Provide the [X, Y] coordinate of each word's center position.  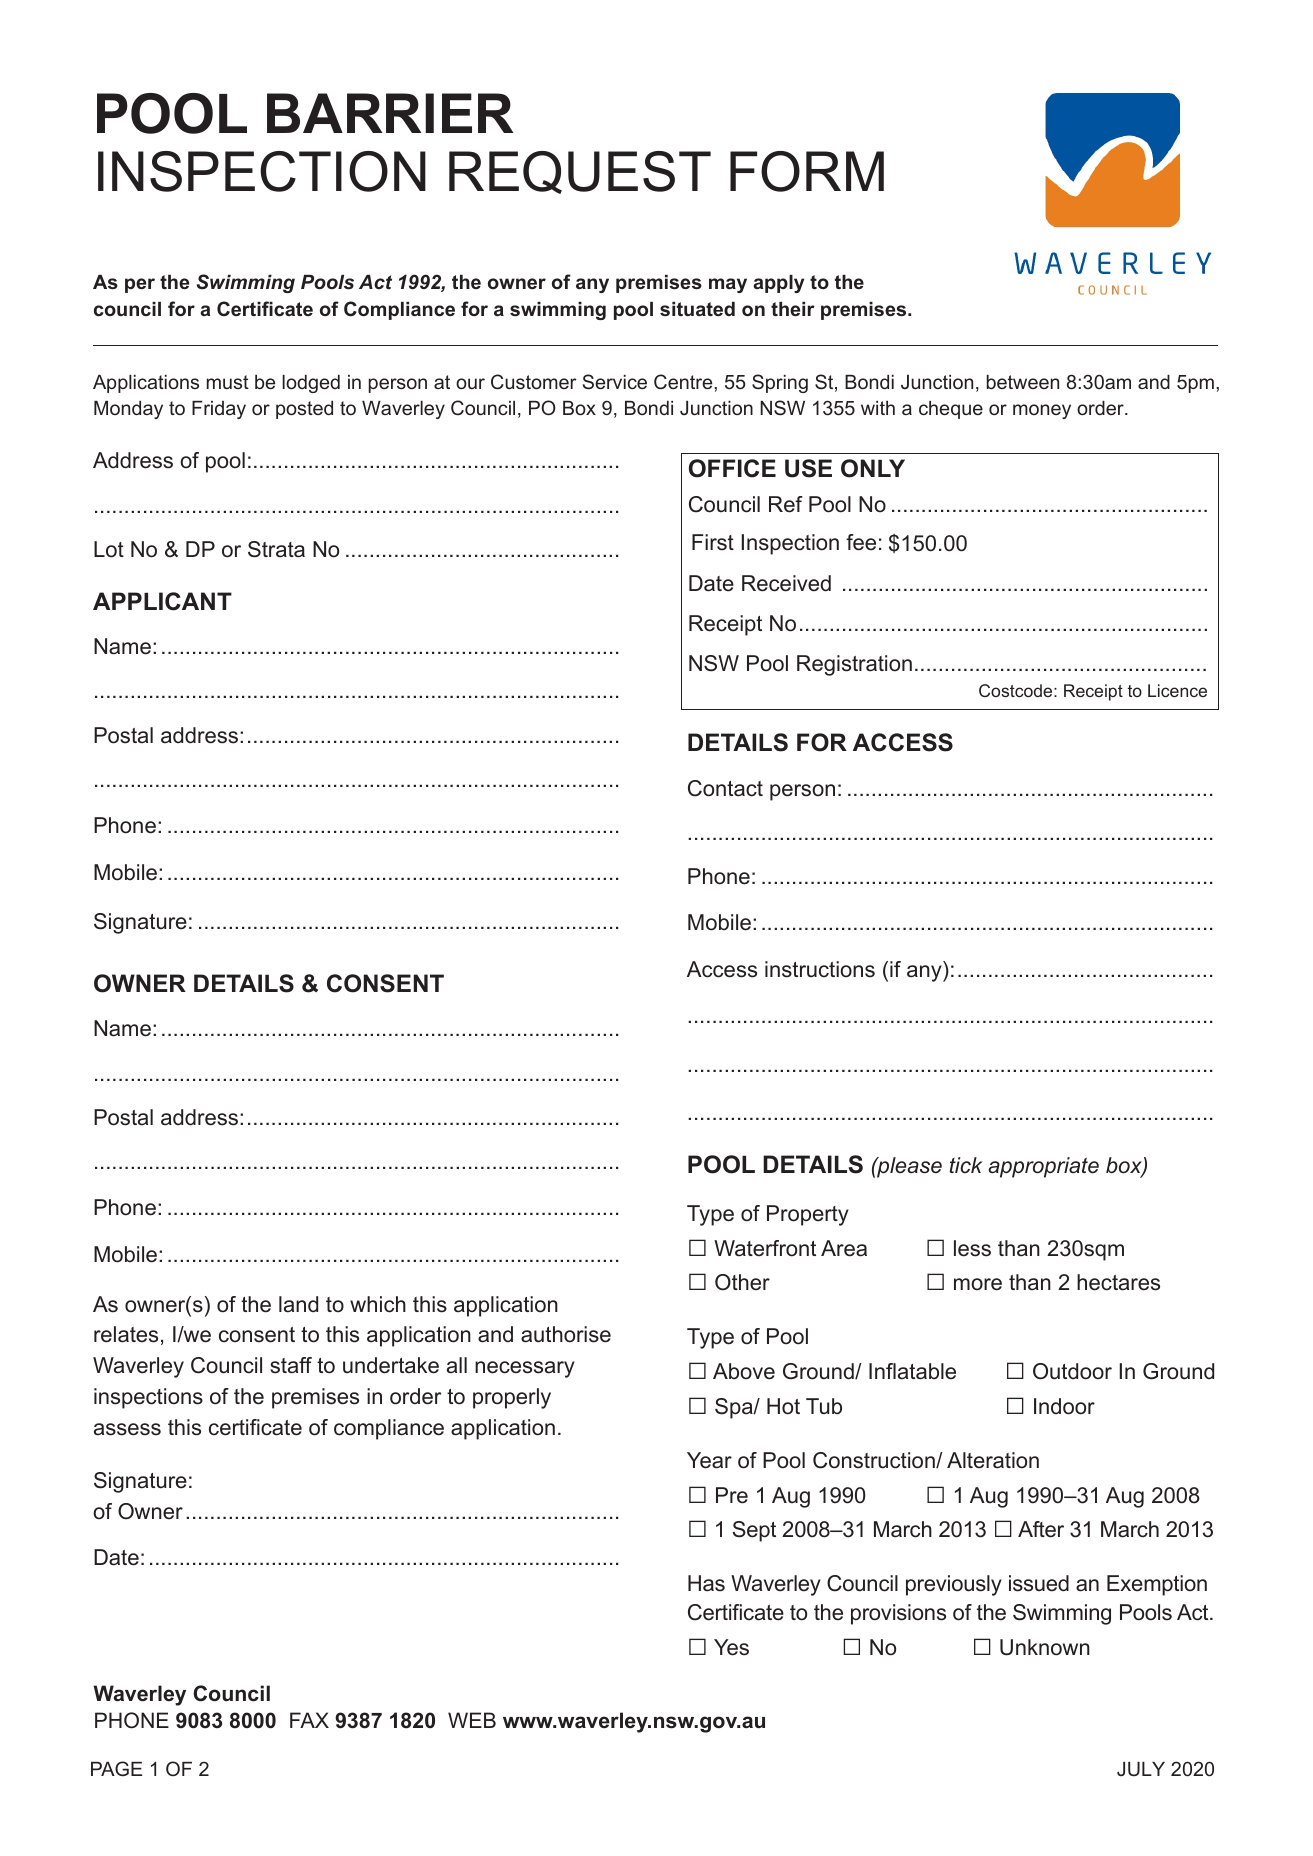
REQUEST [580, 172]
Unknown [1045, 1647]
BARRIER [390, 113]
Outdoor [1072, 1371]
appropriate [1043, 1167]
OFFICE [732, 468]
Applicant [162, 601]
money [1042, 411]
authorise [566, 1334]
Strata [276, 549]
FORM [807, 171]
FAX [309, 1720]
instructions [820, 969]
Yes [731, 1647]
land [298, 1304]
